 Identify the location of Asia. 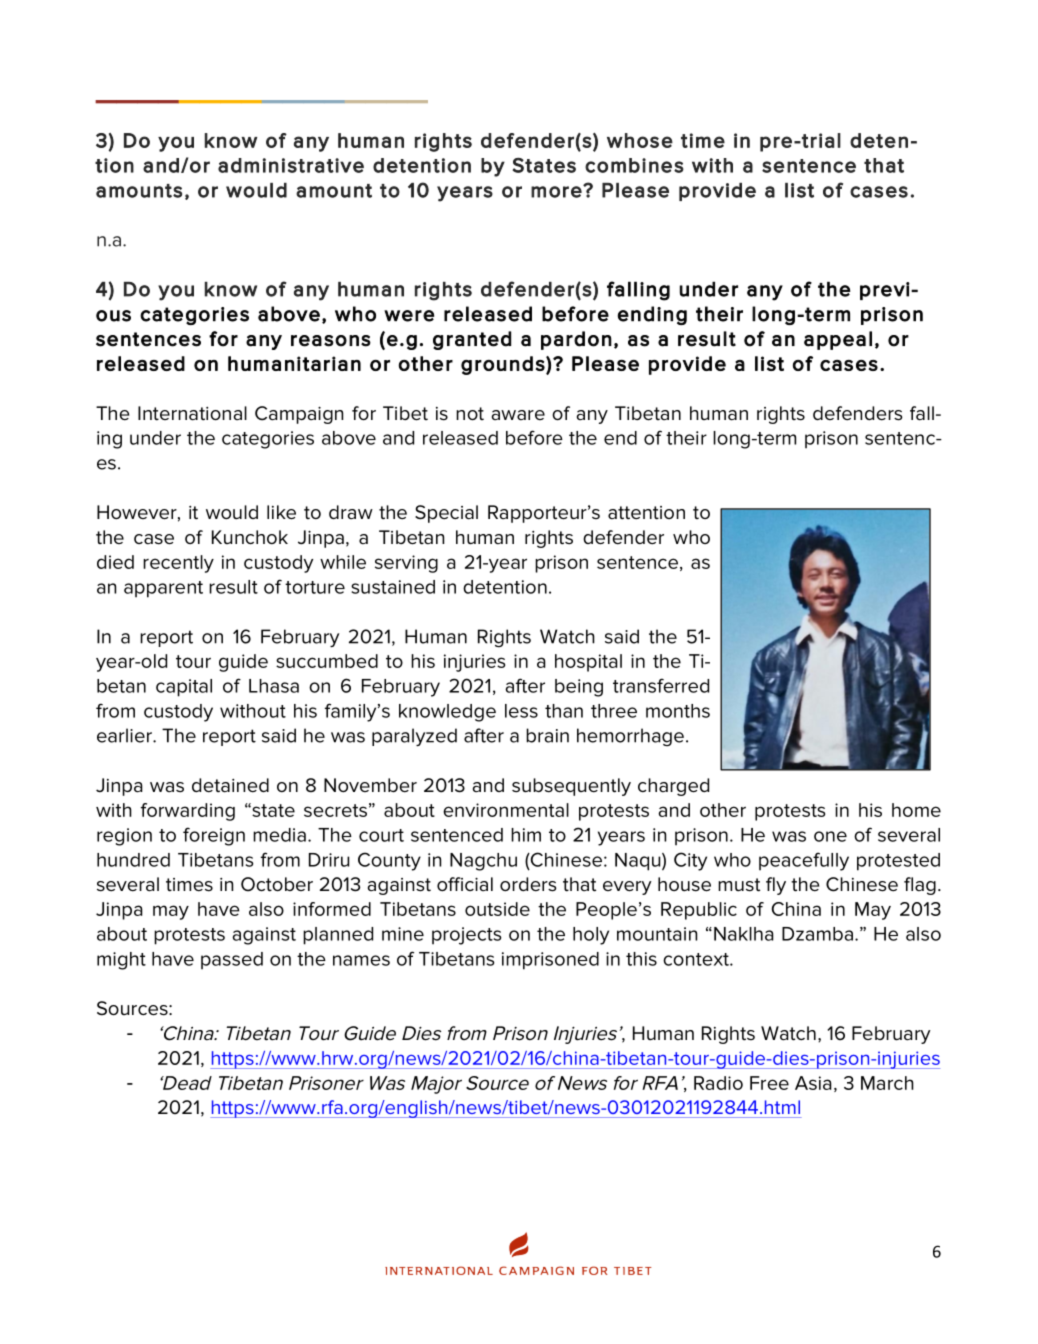
(813, 1083).
